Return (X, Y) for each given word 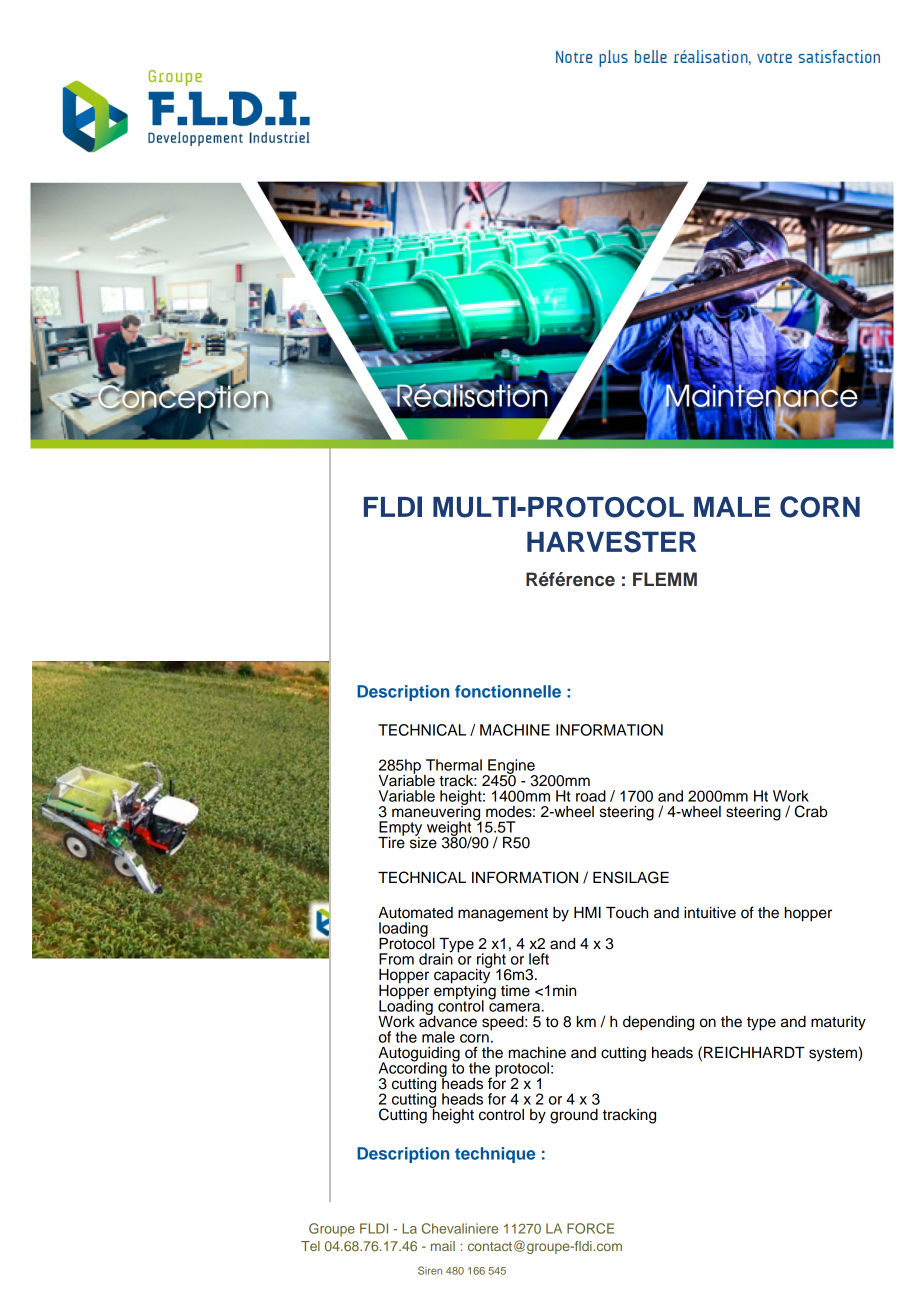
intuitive (710, 913)
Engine (511, 767)
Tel (310, 1246)
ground (574, 1116)
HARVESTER (611, 542)
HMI (587, 912)
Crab (811, 811)
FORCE (590, 1228)
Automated (415, 913)
